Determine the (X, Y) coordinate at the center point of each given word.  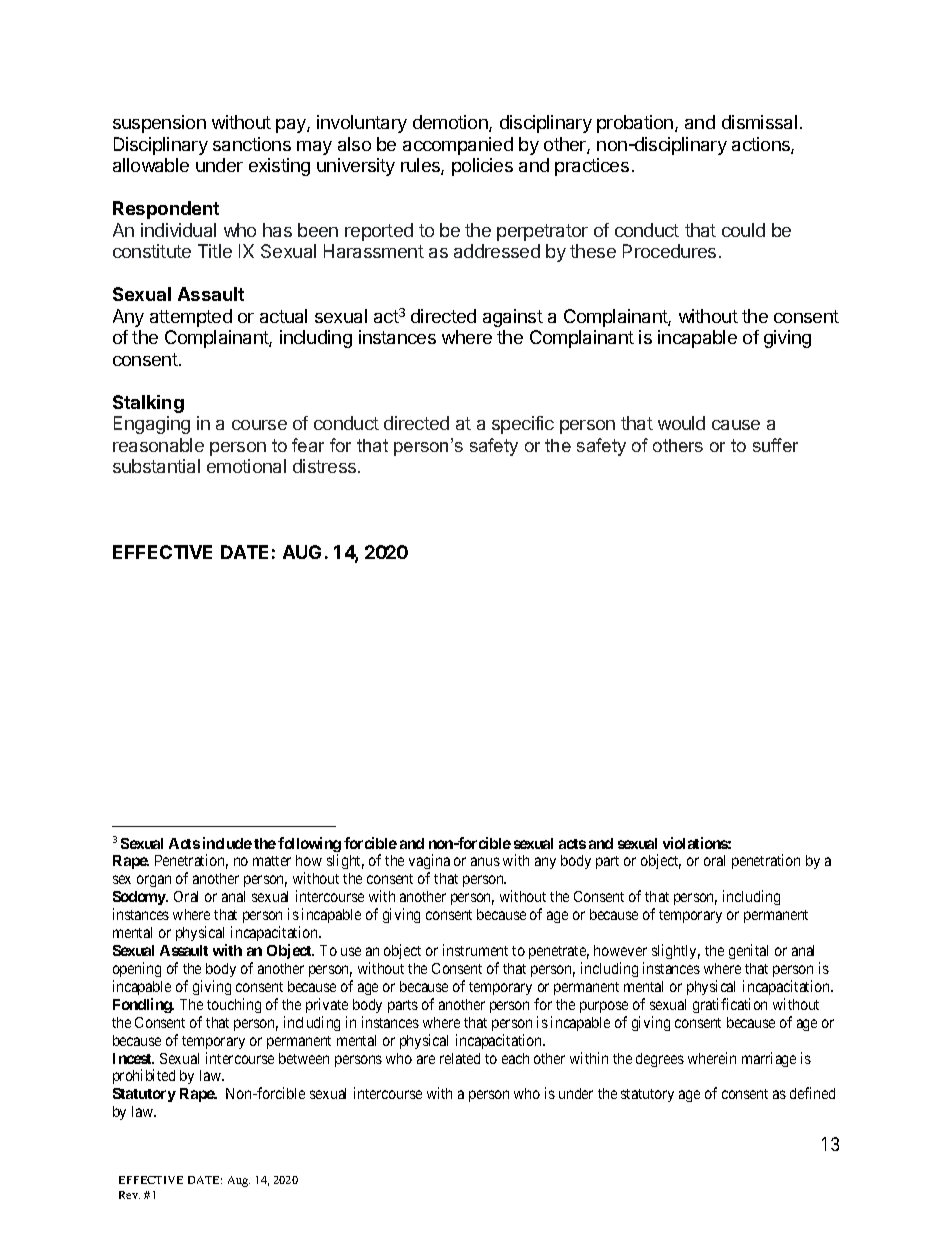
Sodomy (140, 898)
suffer (775, 445)
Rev (129, 1195)
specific (523, 425)
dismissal (759, 122)
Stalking (148, 404)
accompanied (458, 146)
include (227, 843)
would (681, 423)
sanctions (252, 144)
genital (748, 951)
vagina (429, 863)
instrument (475, 950)
